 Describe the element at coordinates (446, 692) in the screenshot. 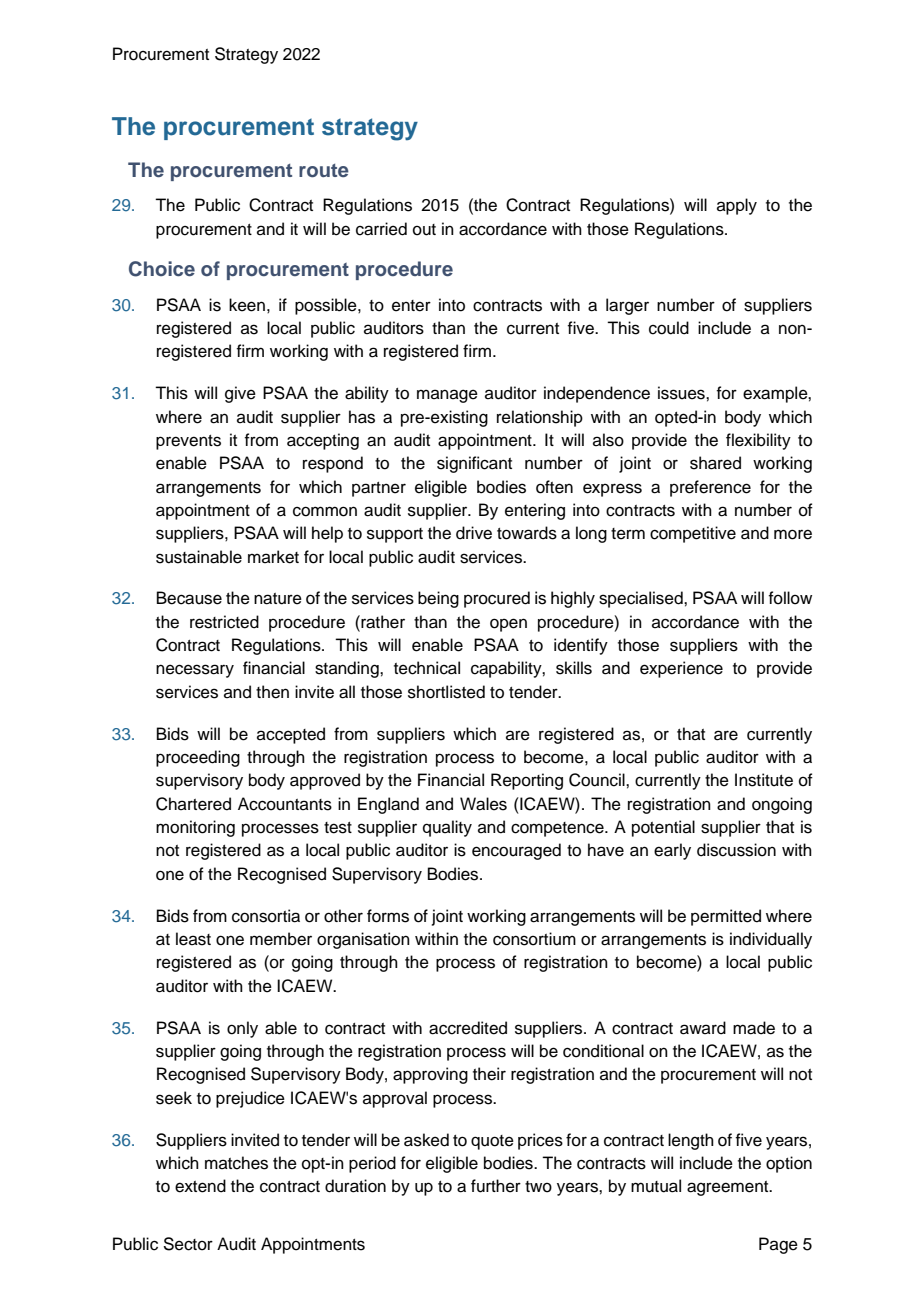

I see `shortlisted` at that location.
